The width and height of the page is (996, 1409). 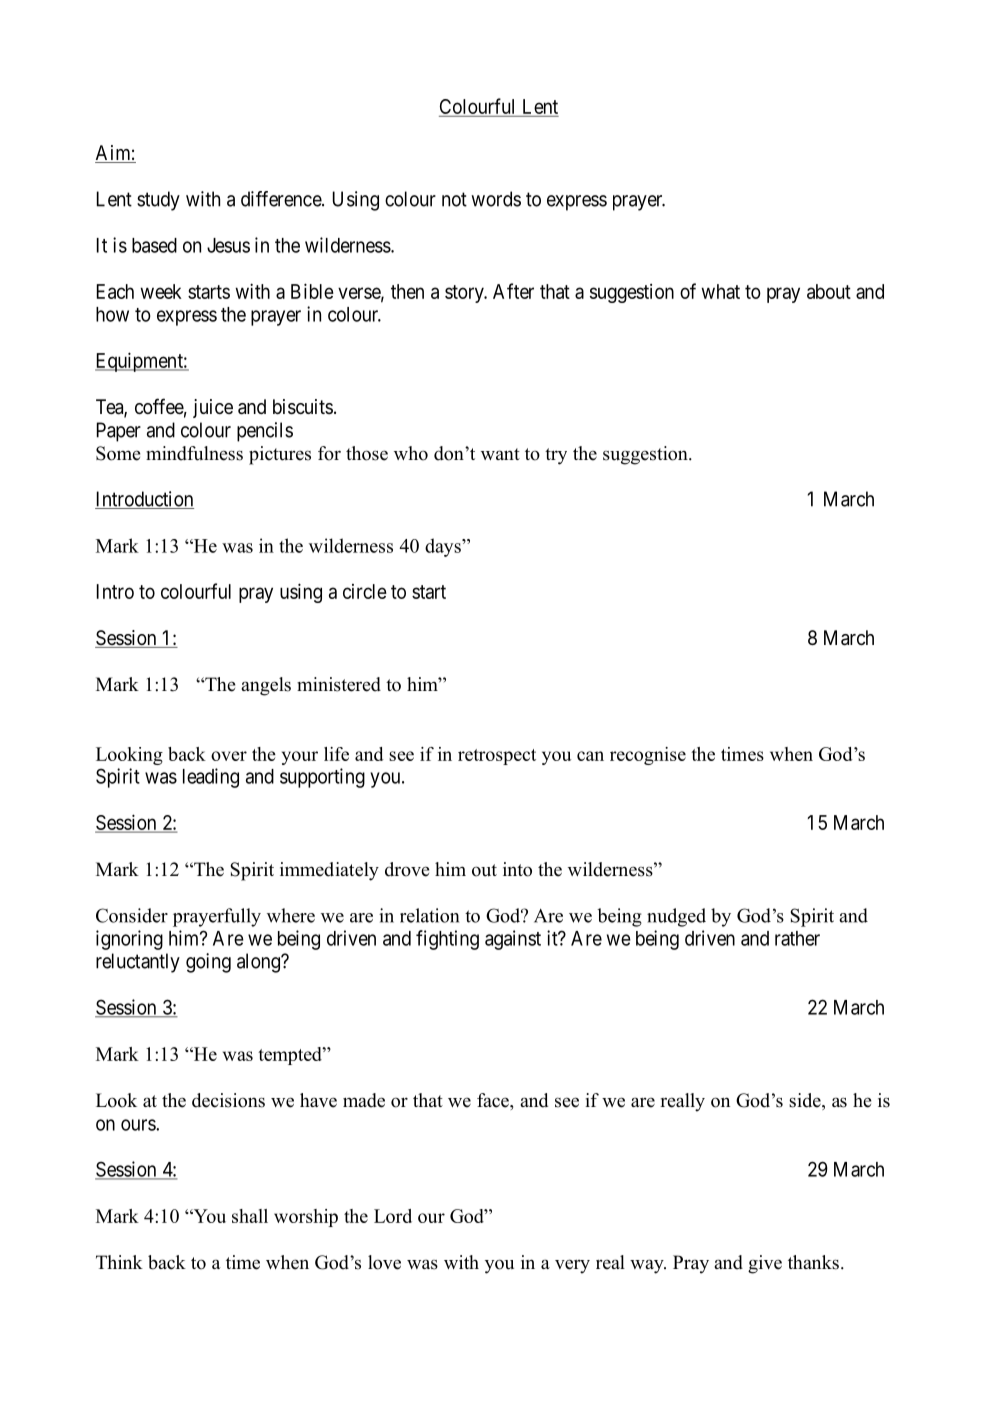 I want to click on try, so click(x=556, y=456).
